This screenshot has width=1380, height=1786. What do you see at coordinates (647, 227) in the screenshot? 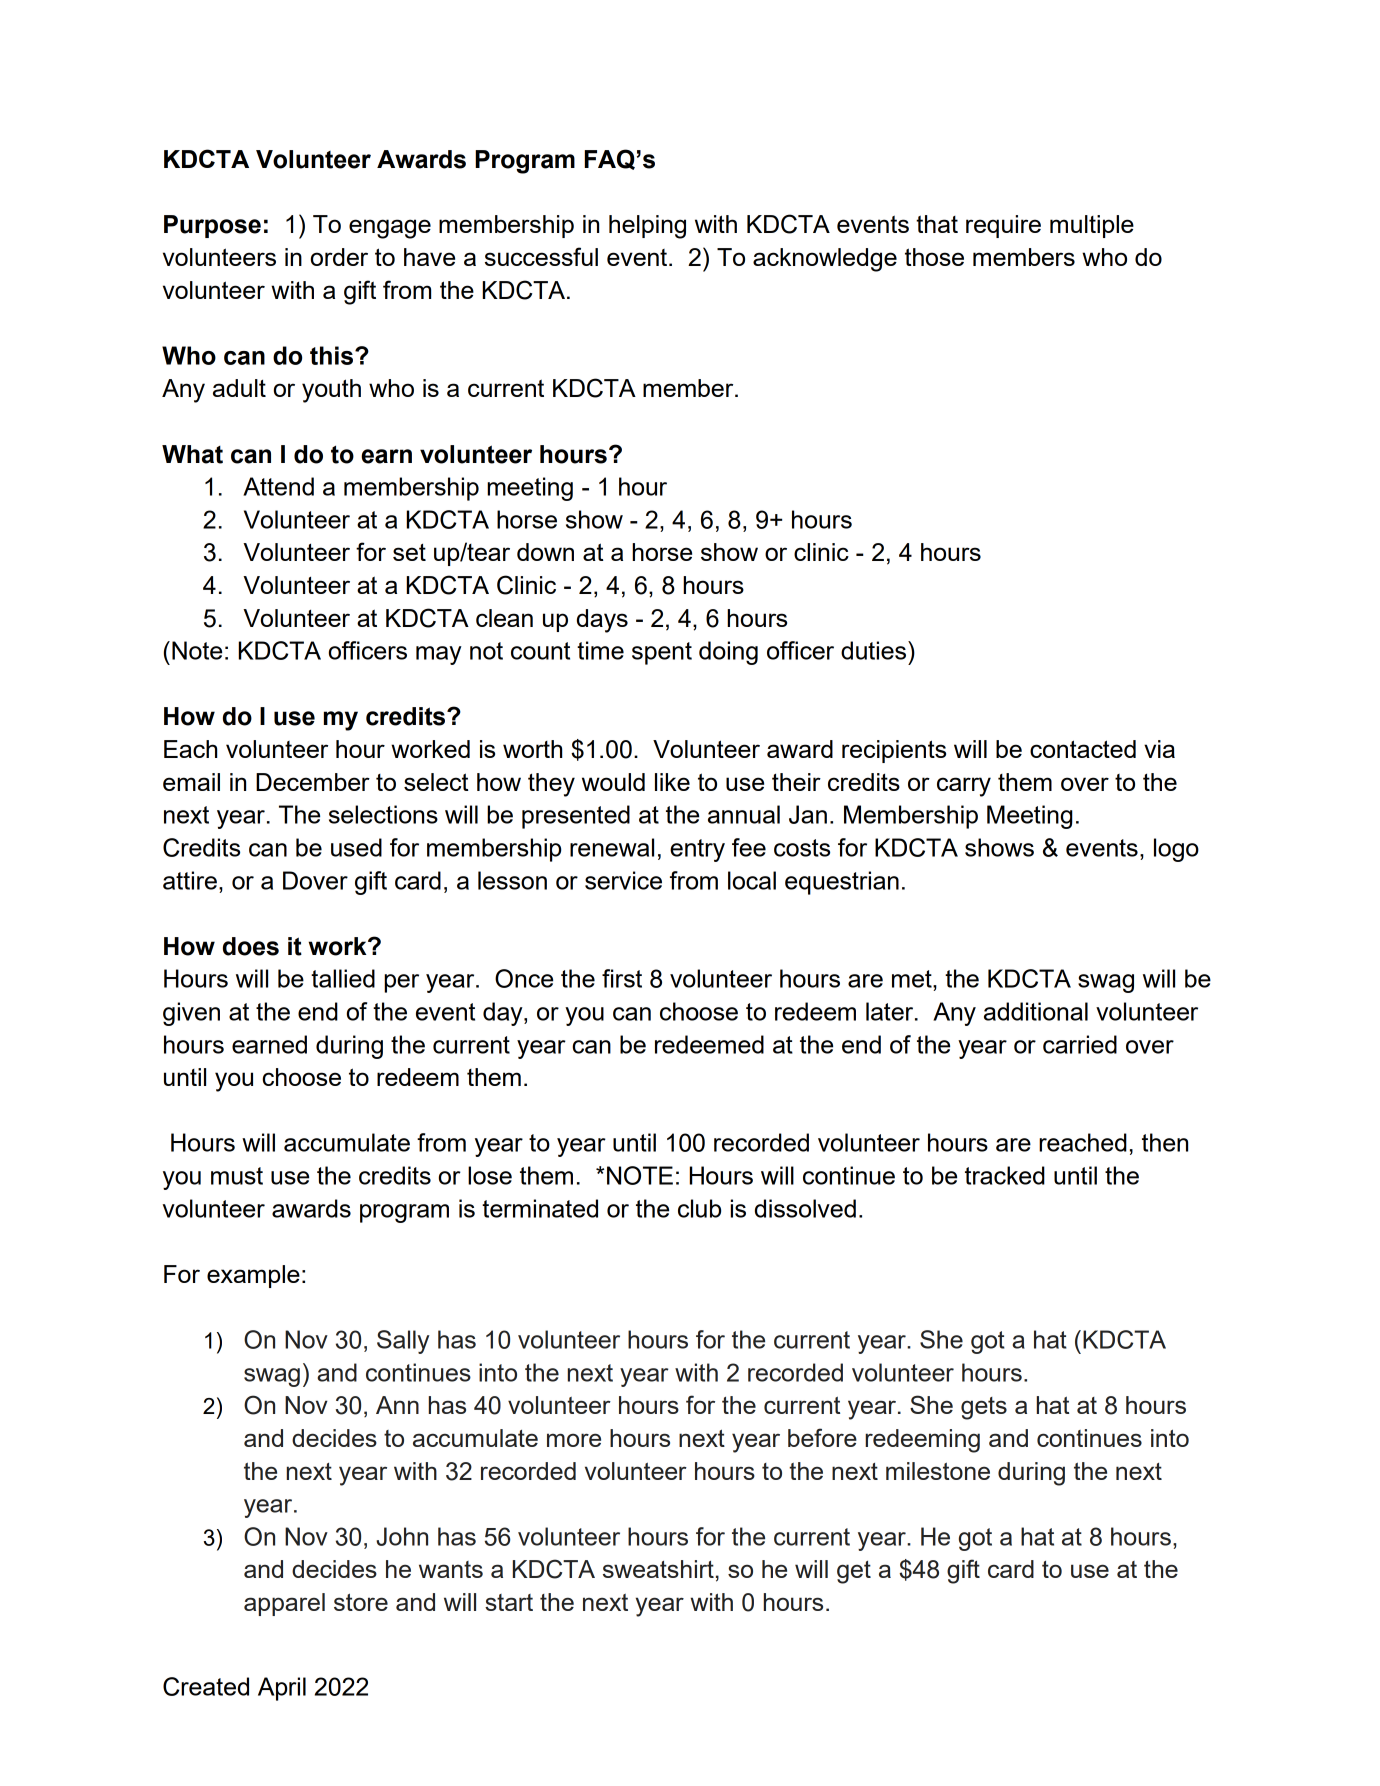
I see `helping` at bounding box center [647, 227].
